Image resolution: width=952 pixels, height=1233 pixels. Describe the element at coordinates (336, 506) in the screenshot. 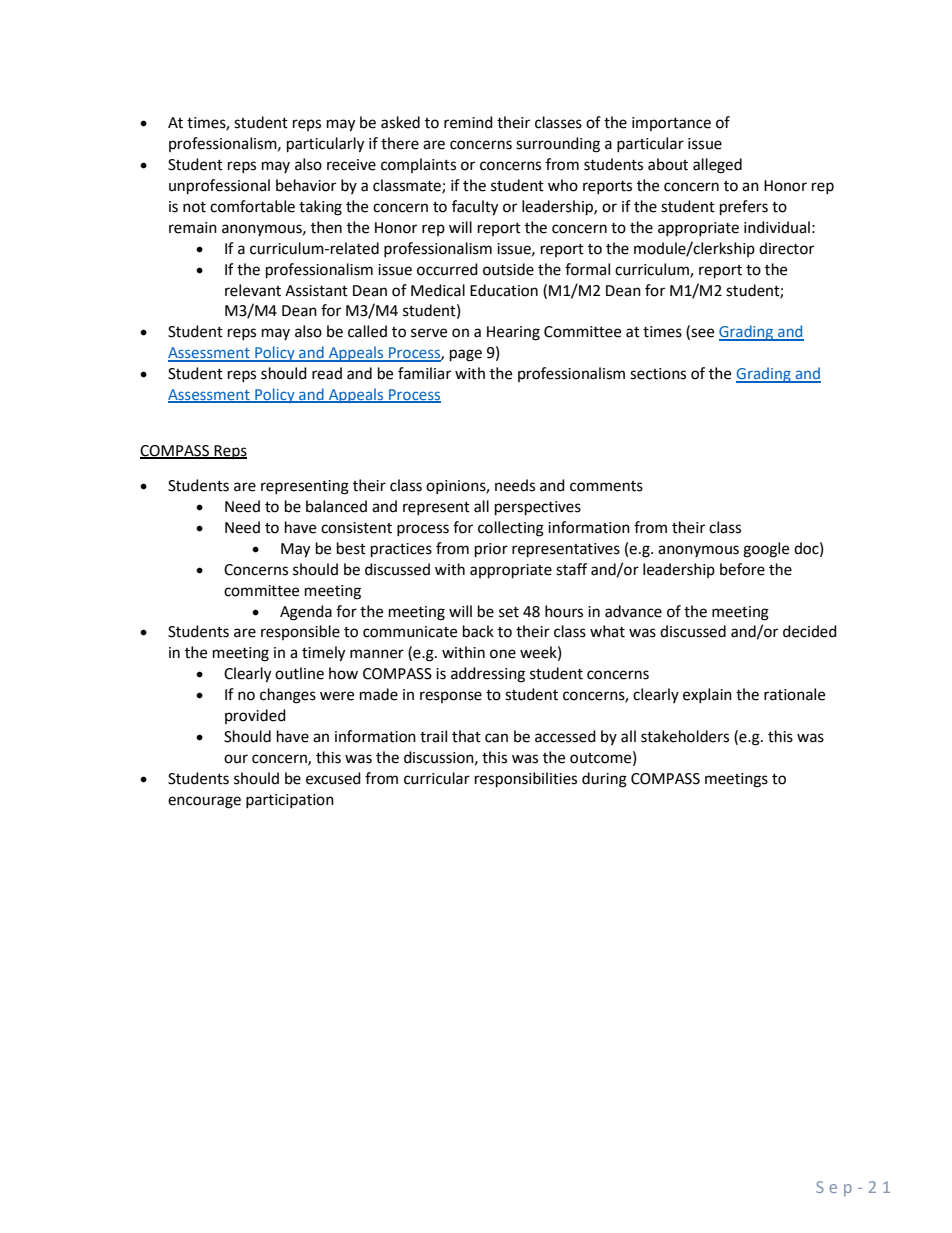

I see `balanced` at that location.
